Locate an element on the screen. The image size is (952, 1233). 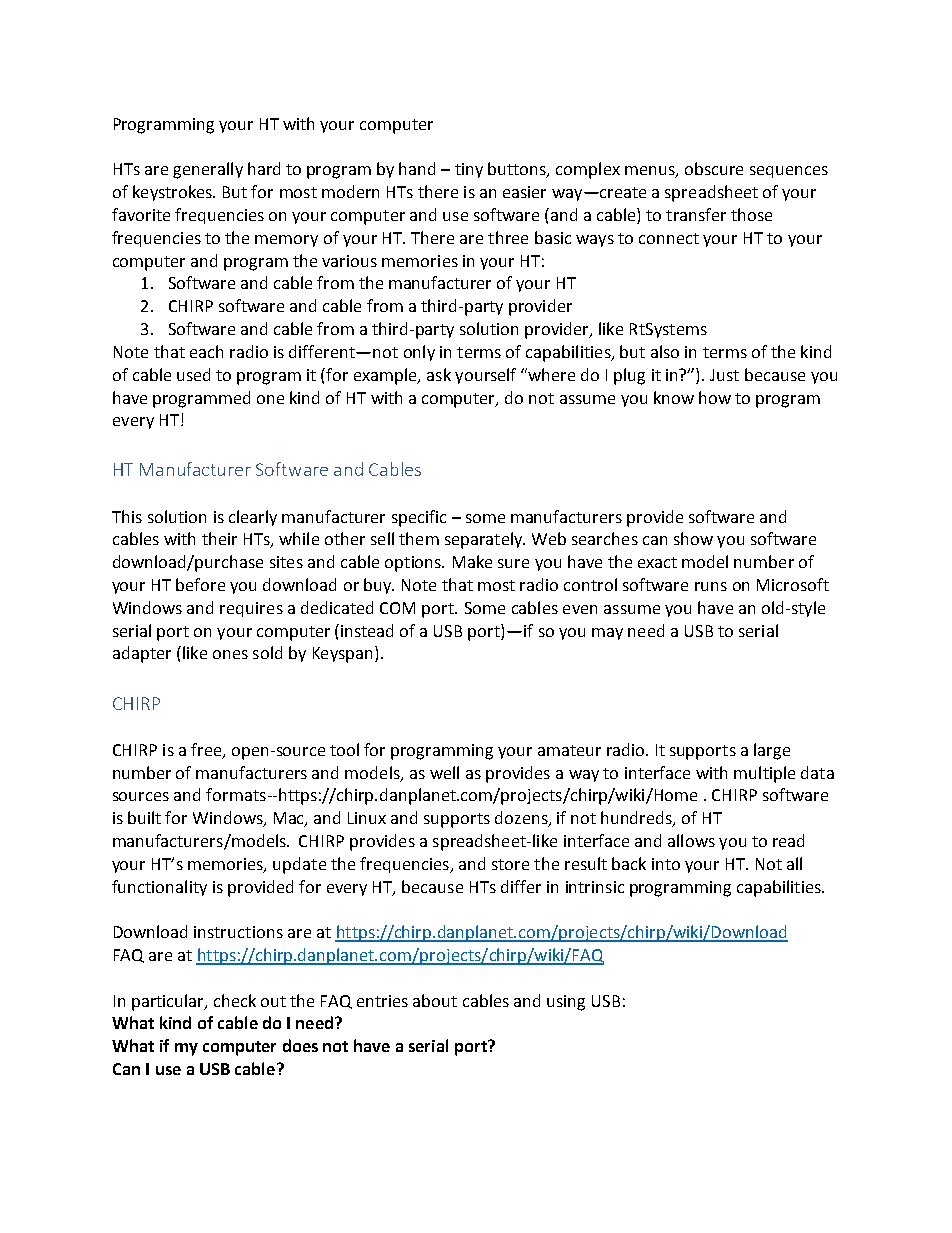
Make is located at coordinates (472, 561).
